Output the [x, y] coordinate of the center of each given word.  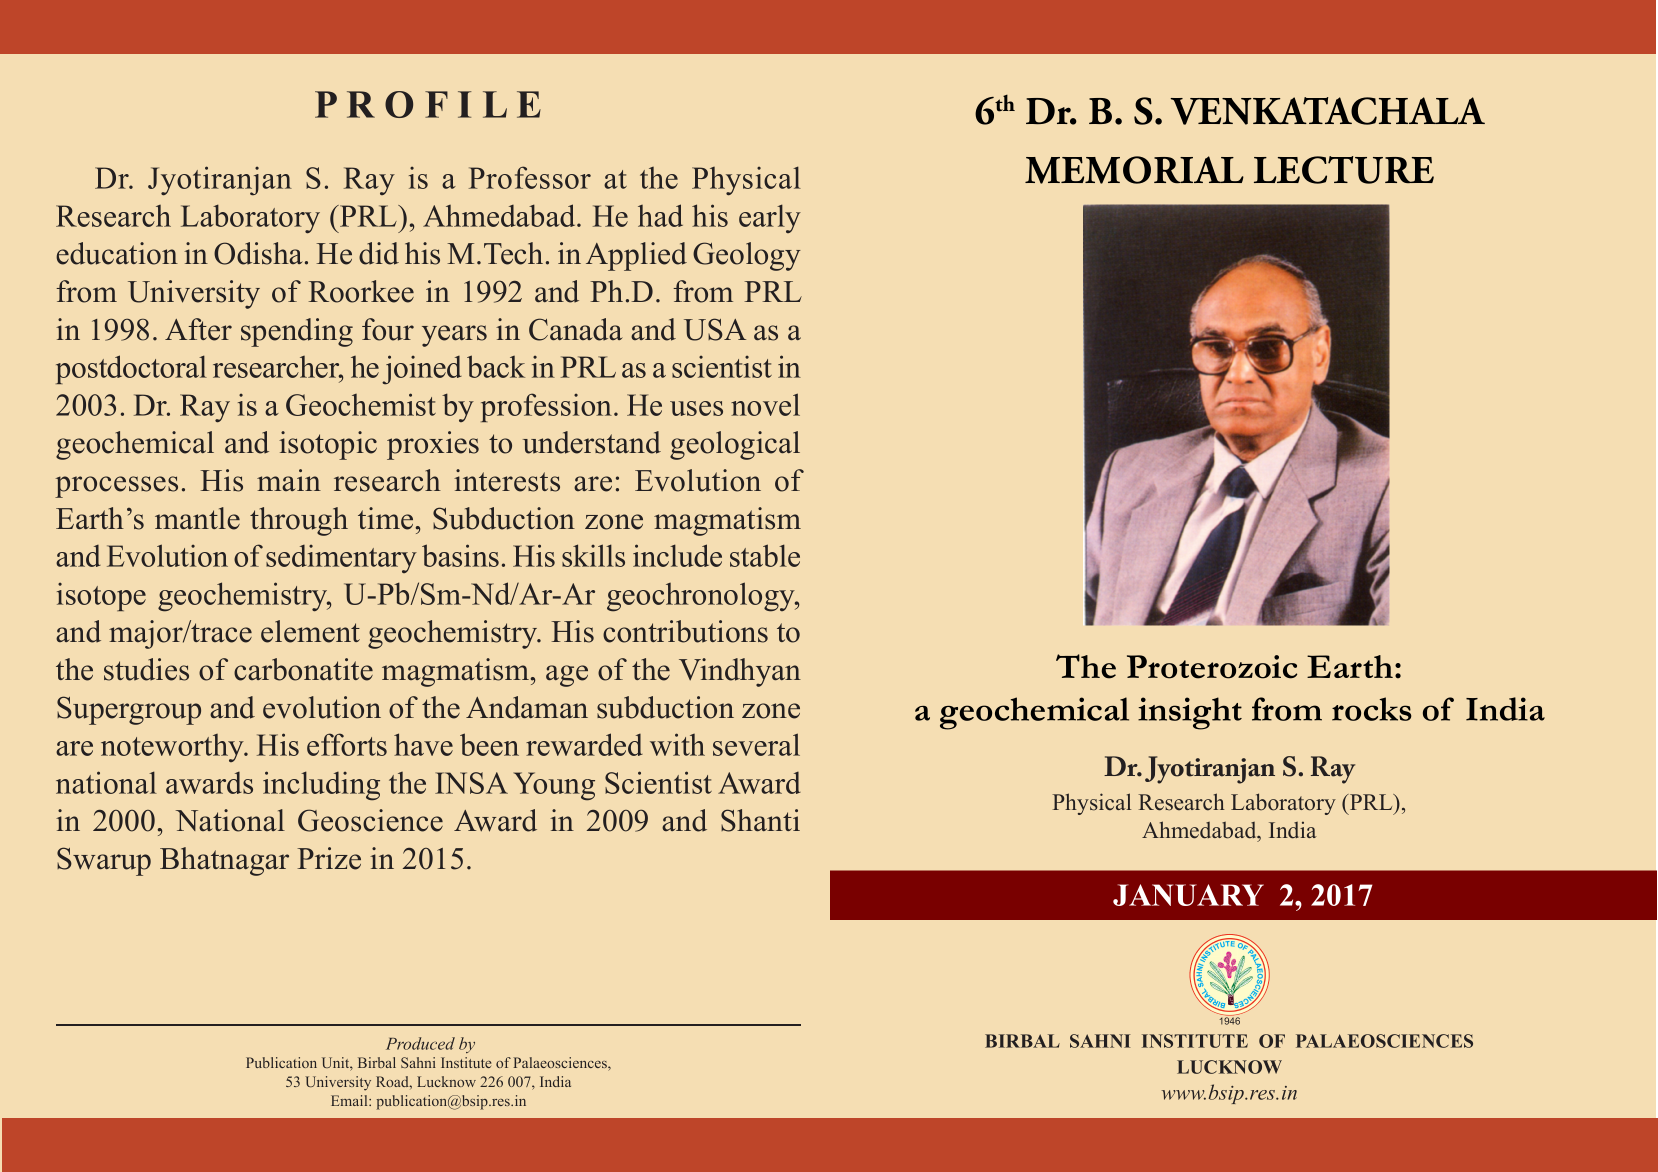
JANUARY [1188, 895]
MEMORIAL [1134, 170]
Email [350, 1100]
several [756, 744]
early [770, 218]
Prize [329, 858]
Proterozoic [1212, 667]
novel [765, 404]
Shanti [760, 820]
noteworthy [173, 748]
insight [1190, 713]
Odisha [258, 253]
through [299, 521]
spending [297, 332]
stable [765, 555]
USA [715, 329]
